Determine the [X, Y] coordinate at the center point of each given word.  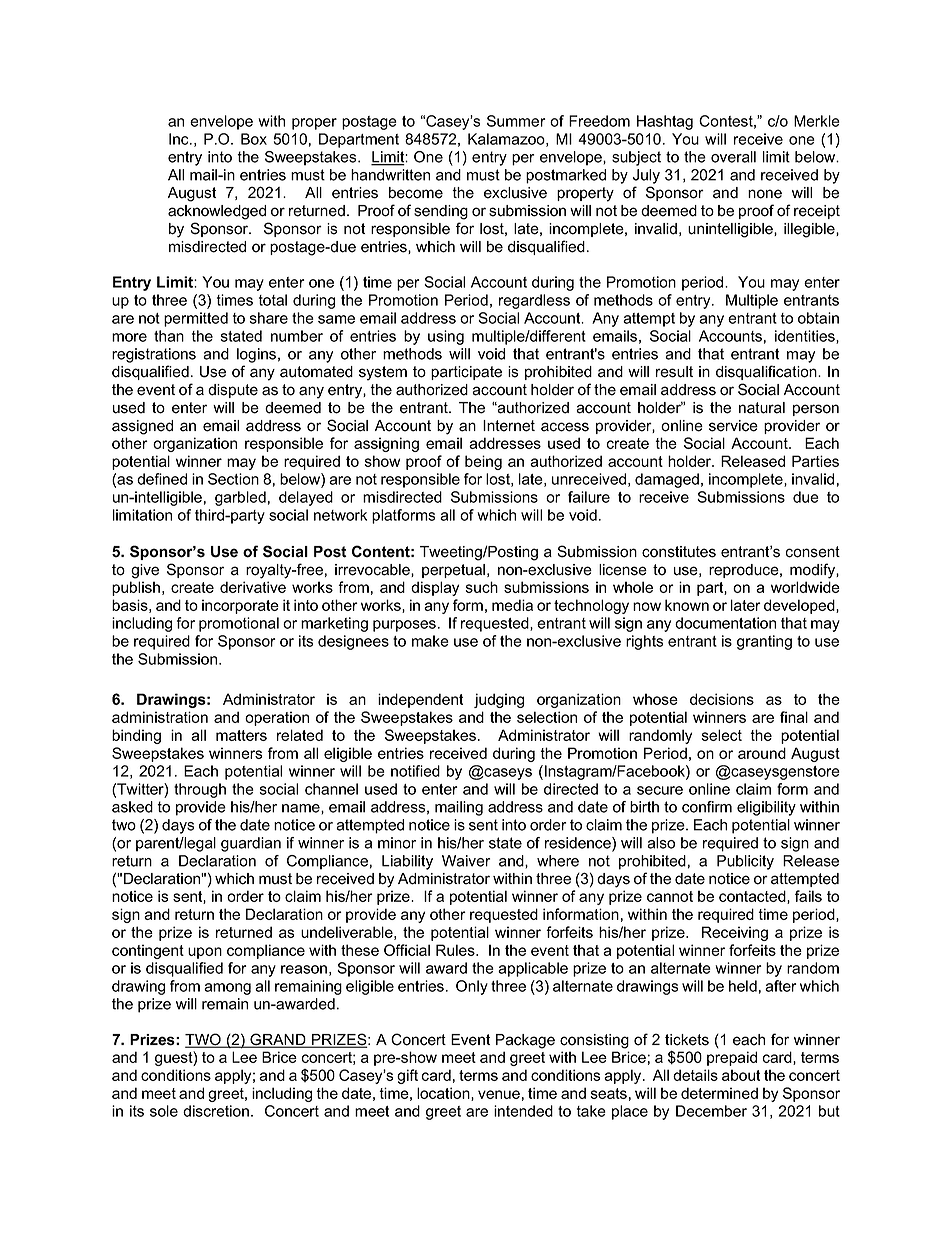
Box [254, 139]
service [733, 426]
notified [415, 771]
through [200, 790]
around [762, 753]
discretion [216, 1111]
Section [233, 479]
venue [499, 1094]
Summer [516, 121]
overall [733, 157]
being [483, 462]
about [741, 1075]
